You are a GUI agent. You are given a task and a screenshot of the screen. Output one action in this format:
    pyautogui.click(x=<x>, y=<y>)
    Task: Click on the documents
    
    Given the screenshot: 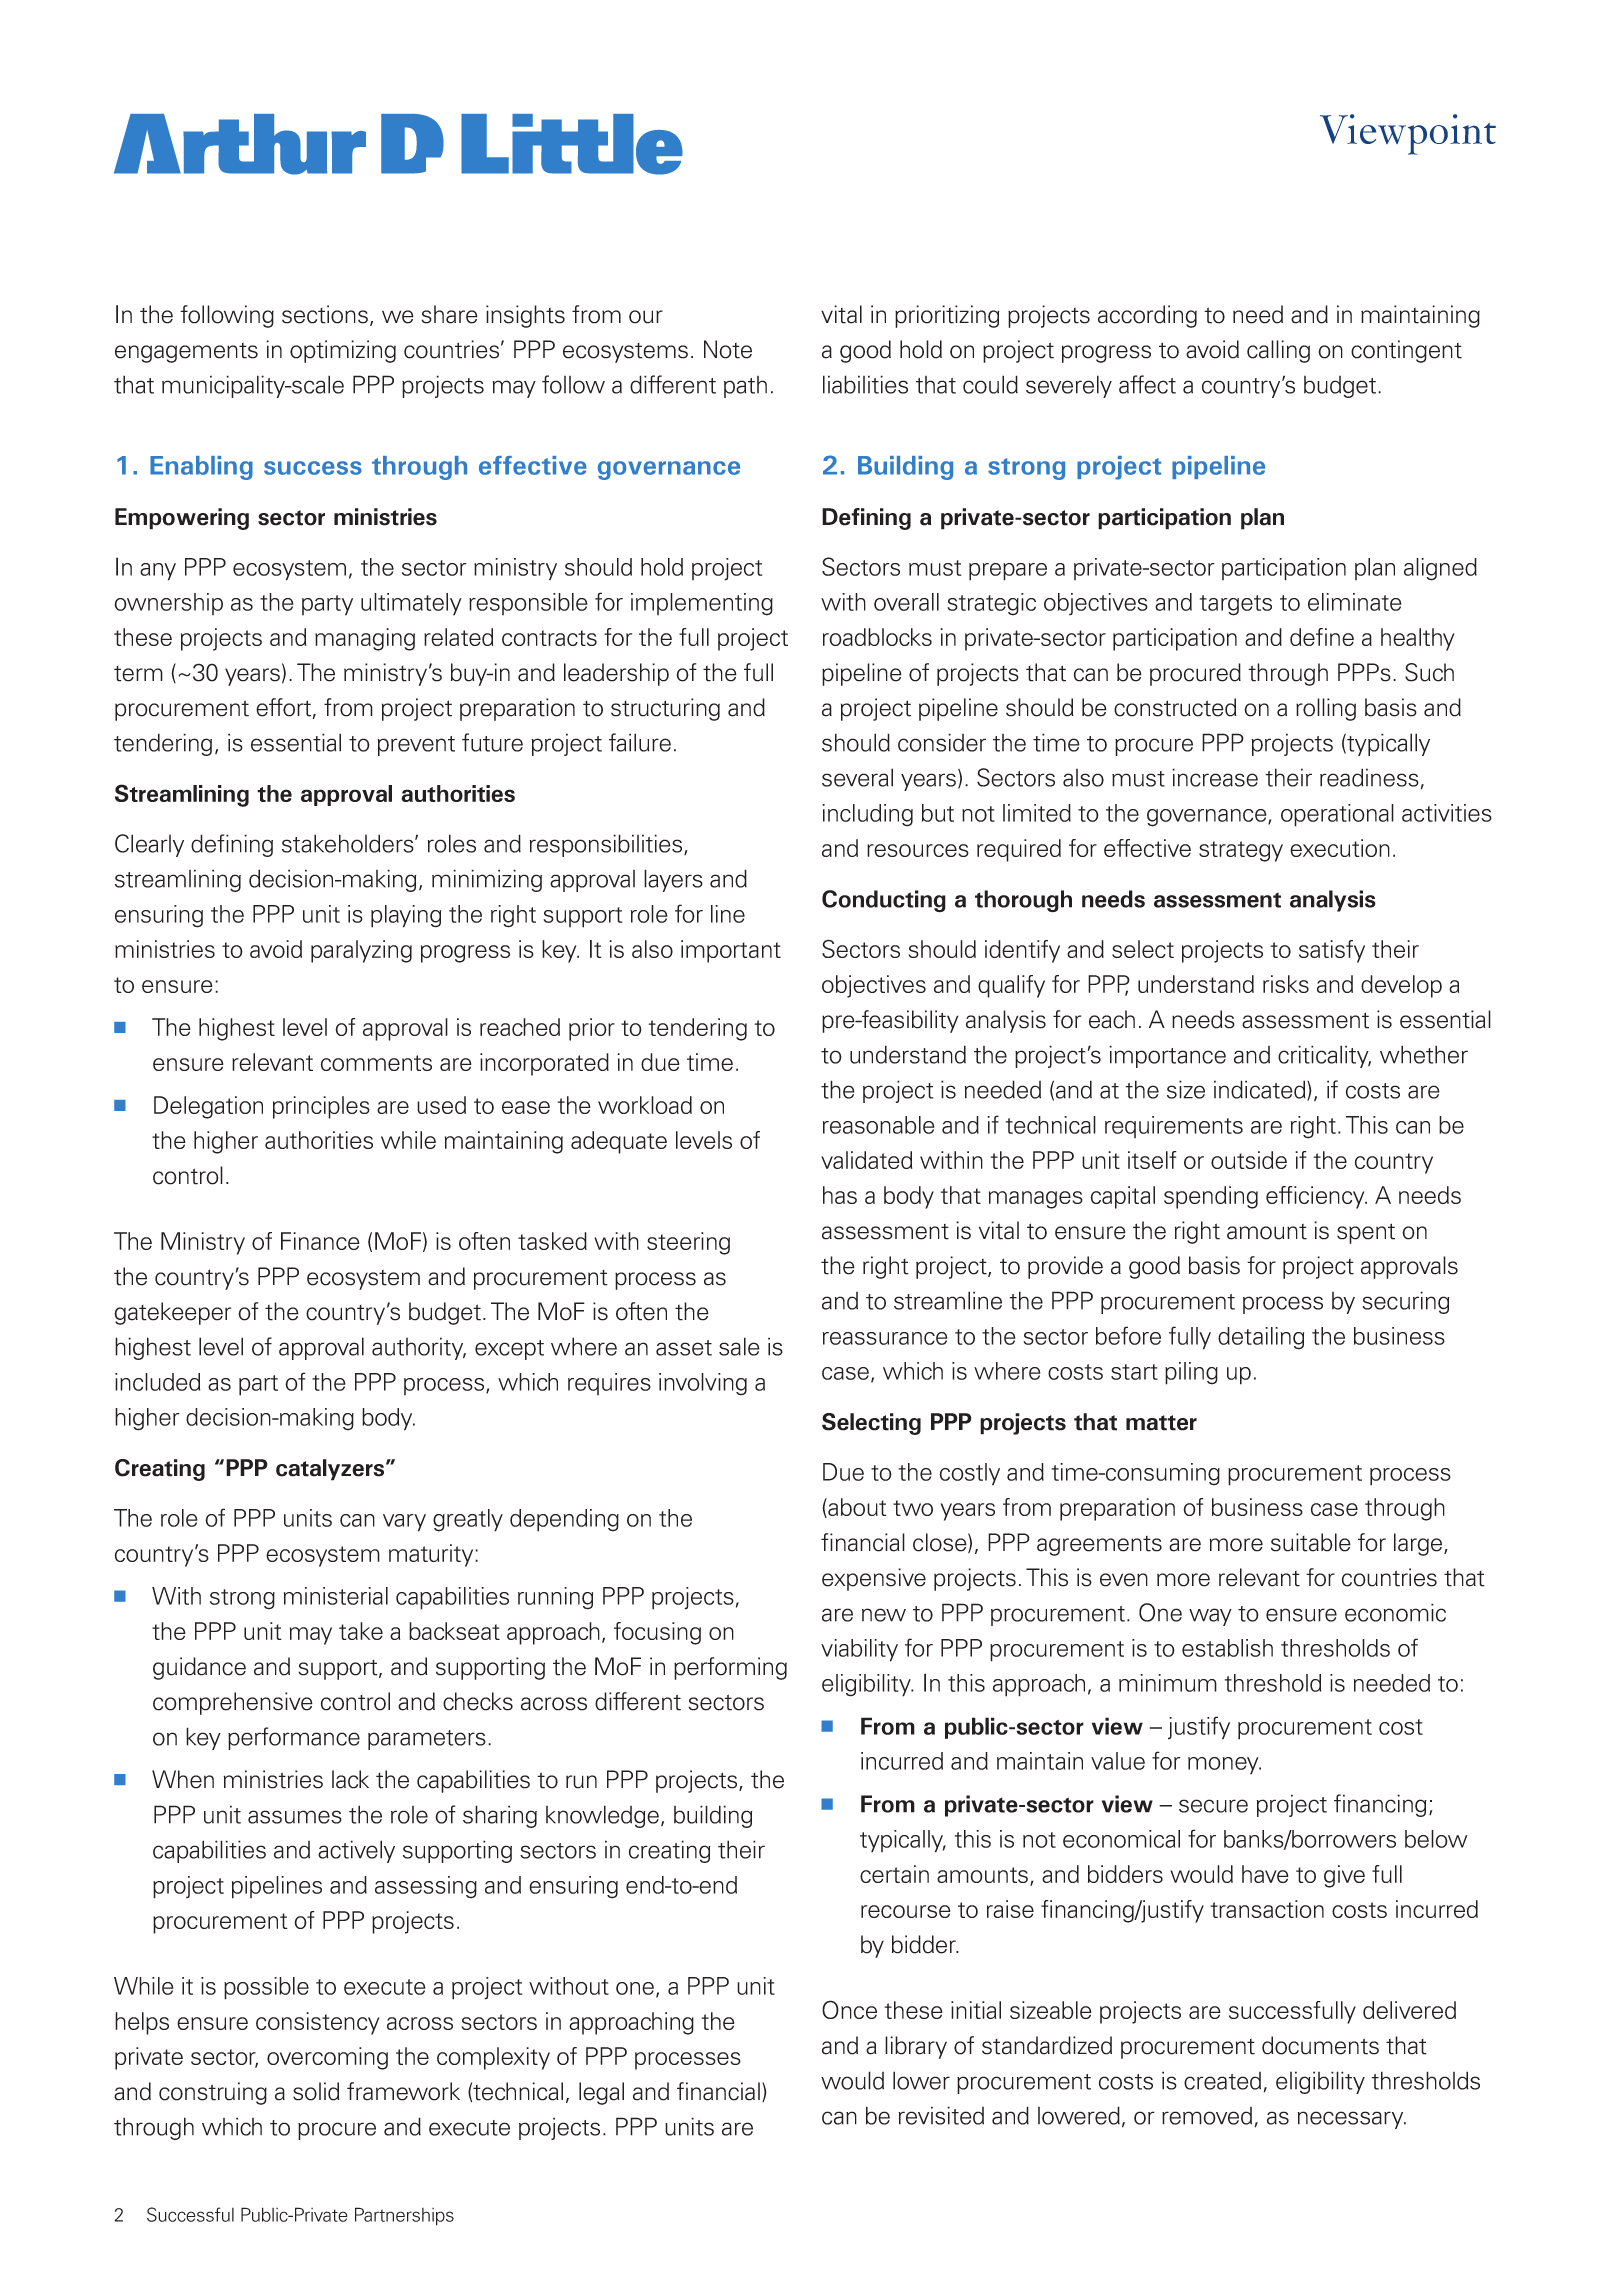 What is the action you would take?
    pyautogui.click(x=1320, y=2045)
